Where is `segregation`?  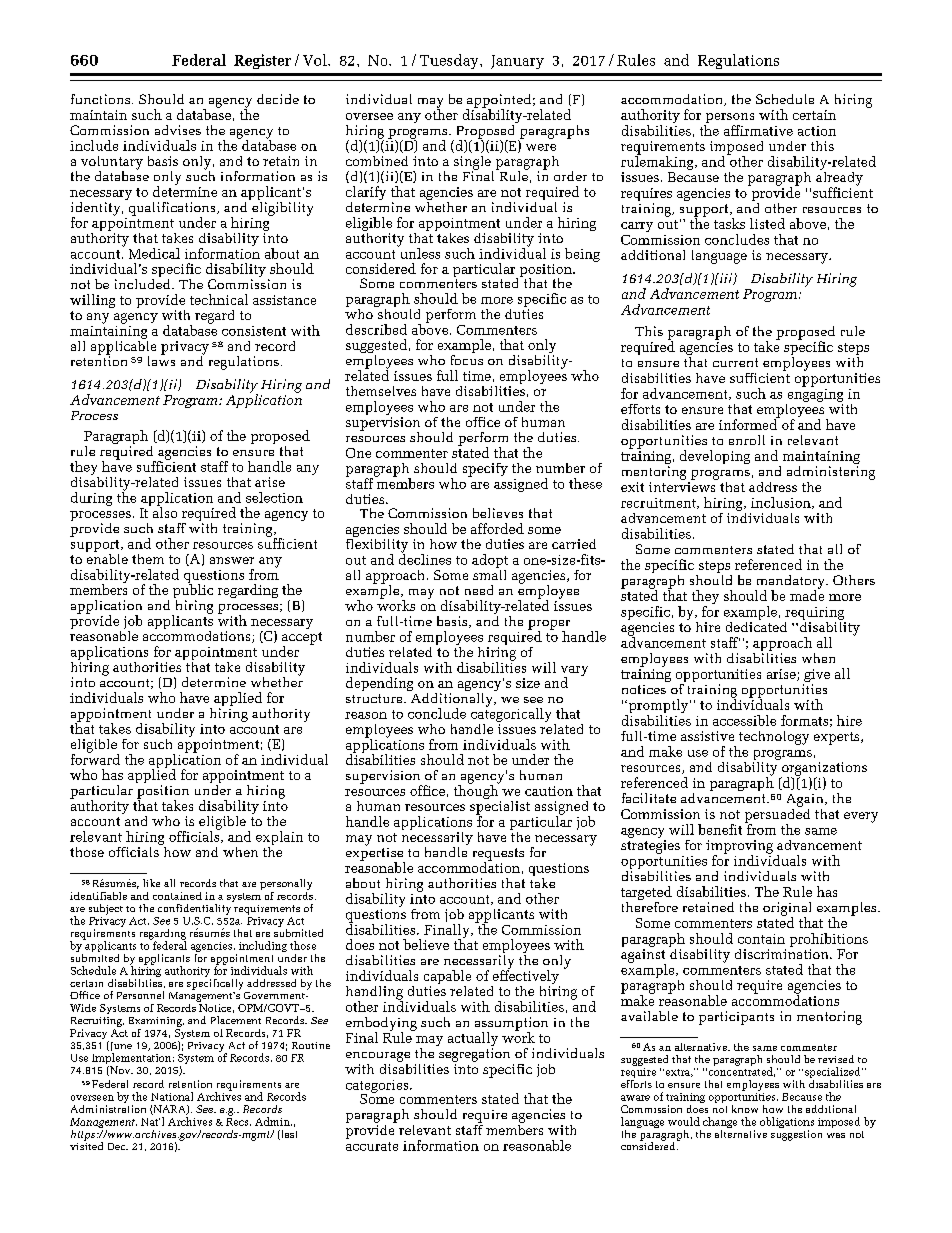
segregation is located at coordinates (474, 1055).
